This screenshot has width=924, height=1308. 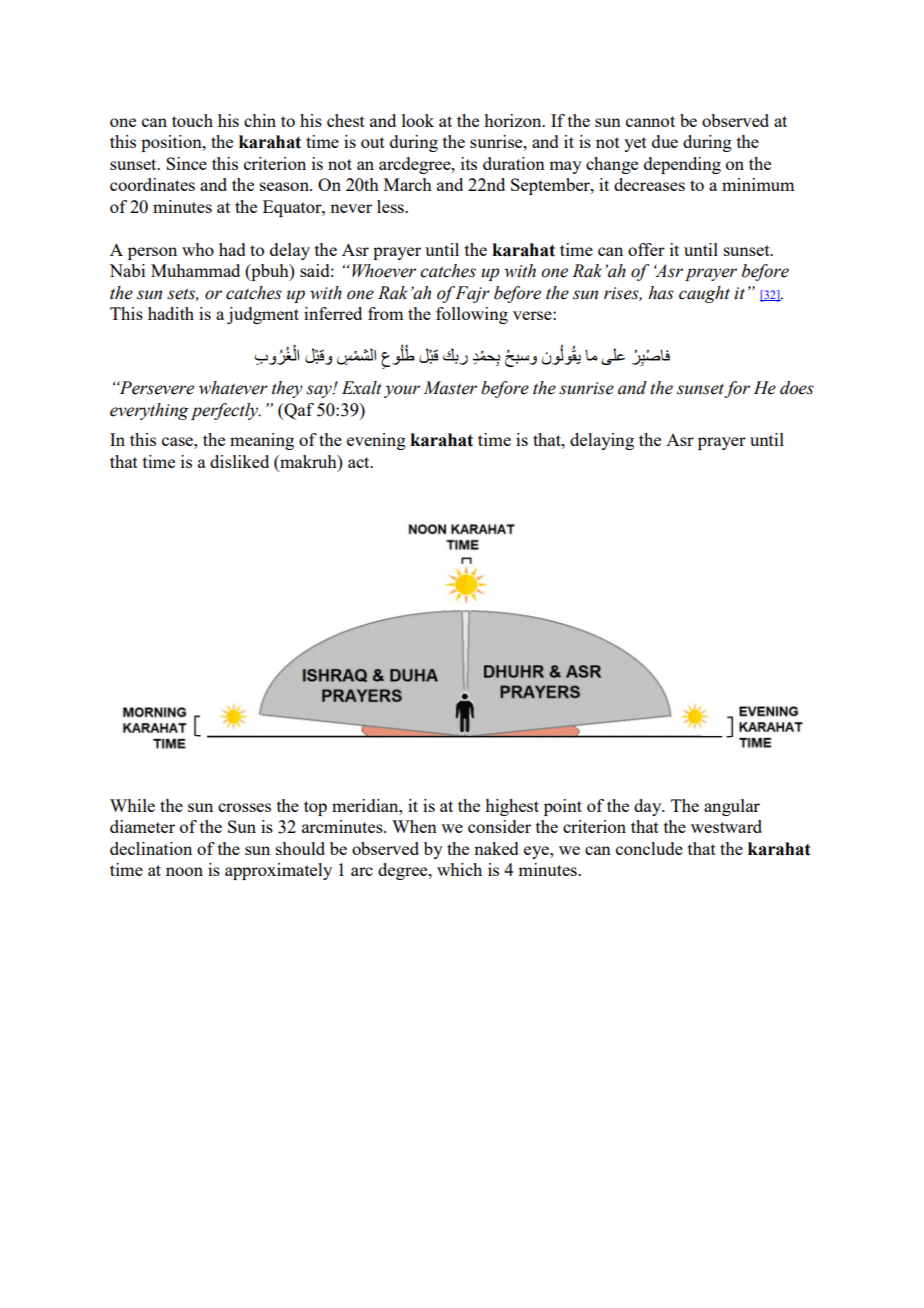 What do you see at coordinates (239, 461) in the screenshot?
I see `disliked` at bounding box center [239, 461].
